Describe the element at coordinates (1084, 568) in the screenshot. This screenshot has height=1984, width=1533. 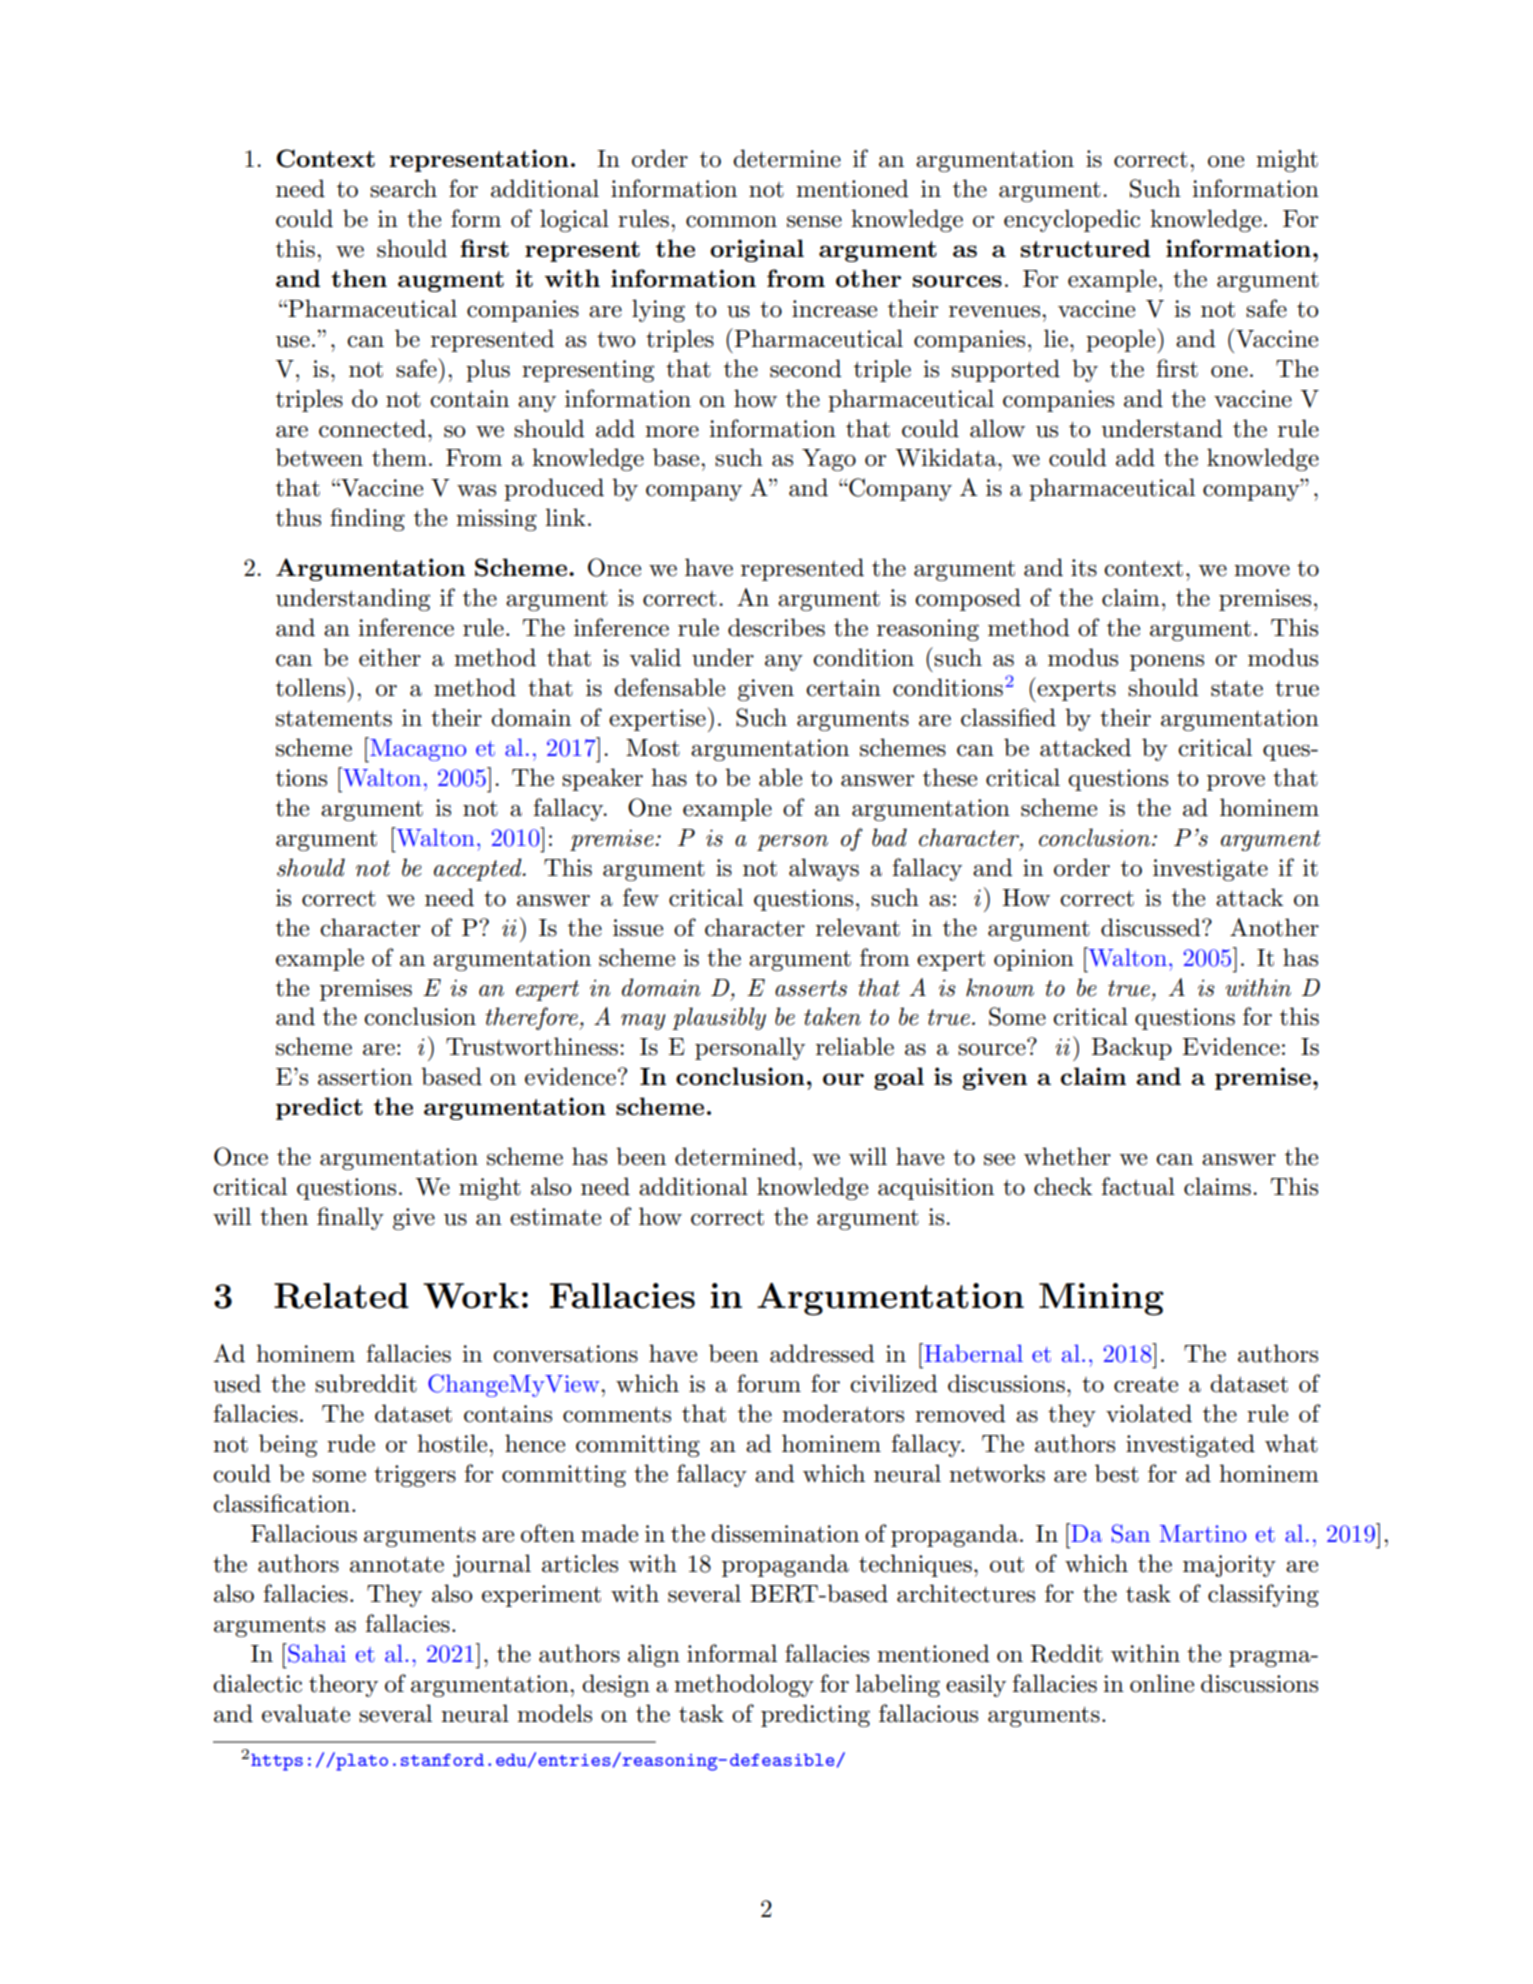
I see `its` at that location.
